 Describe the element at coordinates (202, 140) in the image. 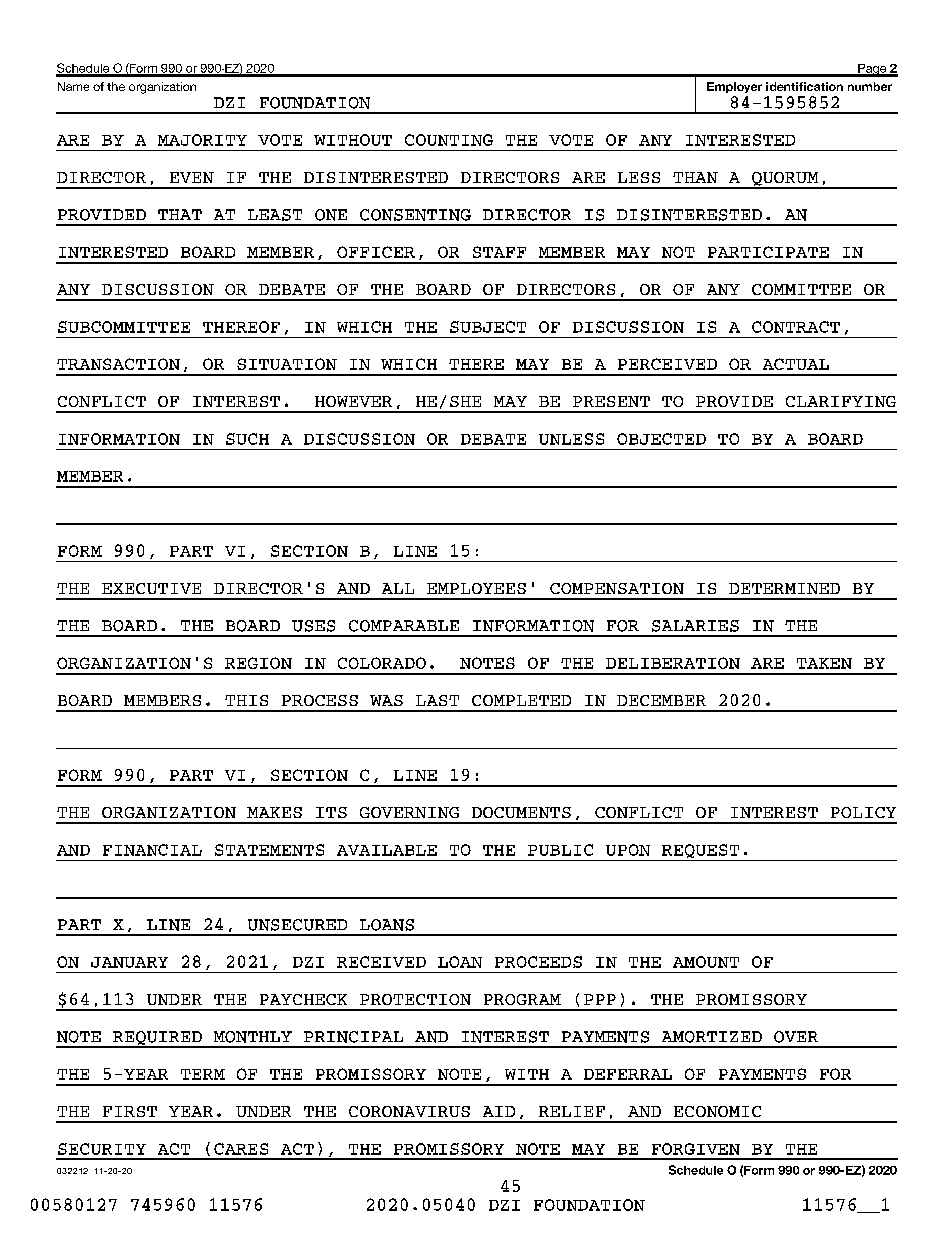

I see `MAJORITY` at that location.
